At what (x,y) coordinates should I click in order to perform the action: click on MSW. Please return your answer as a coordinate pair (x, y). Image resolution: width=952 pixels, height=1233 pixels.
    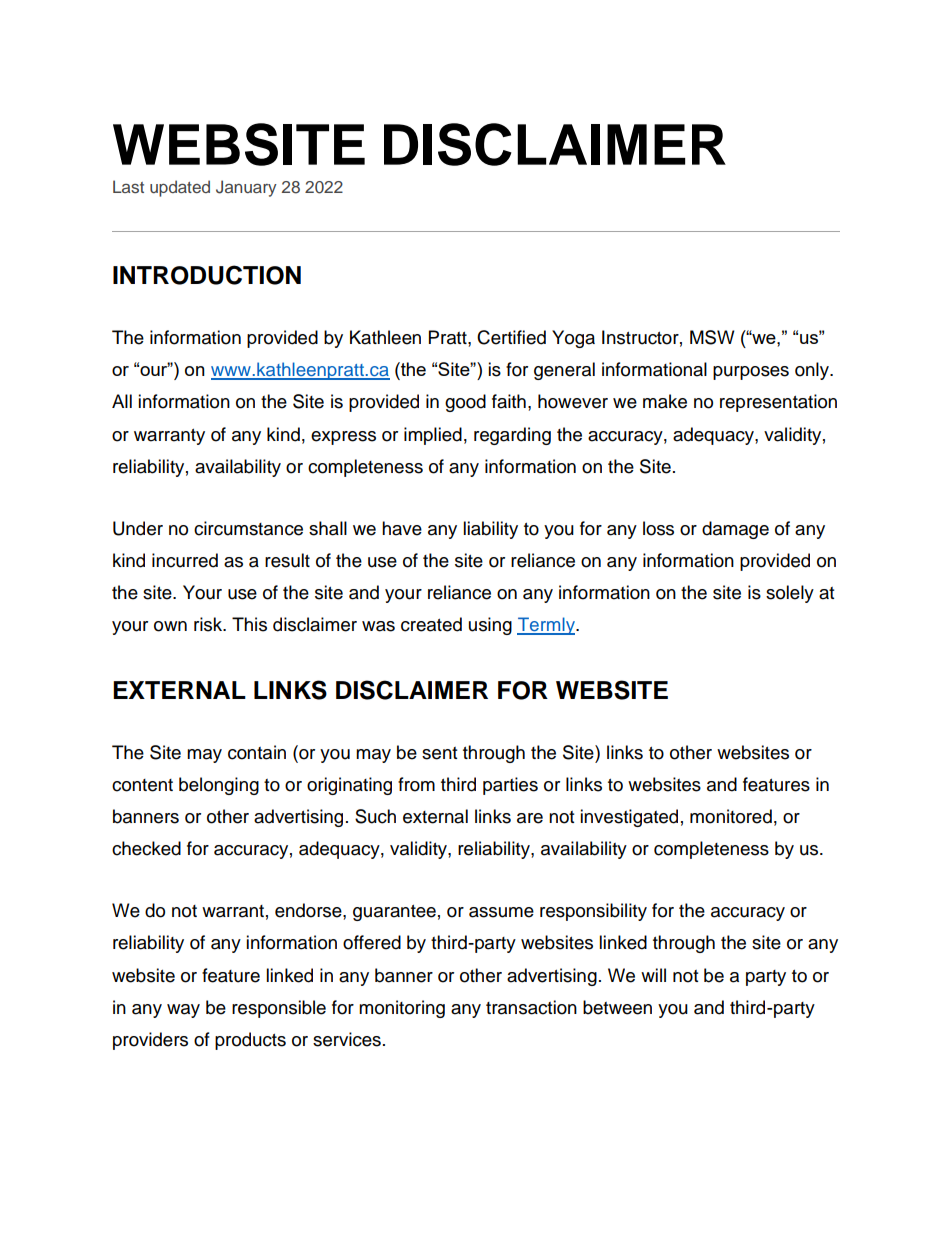
    Looking at the image, I should click on (712, 337).
